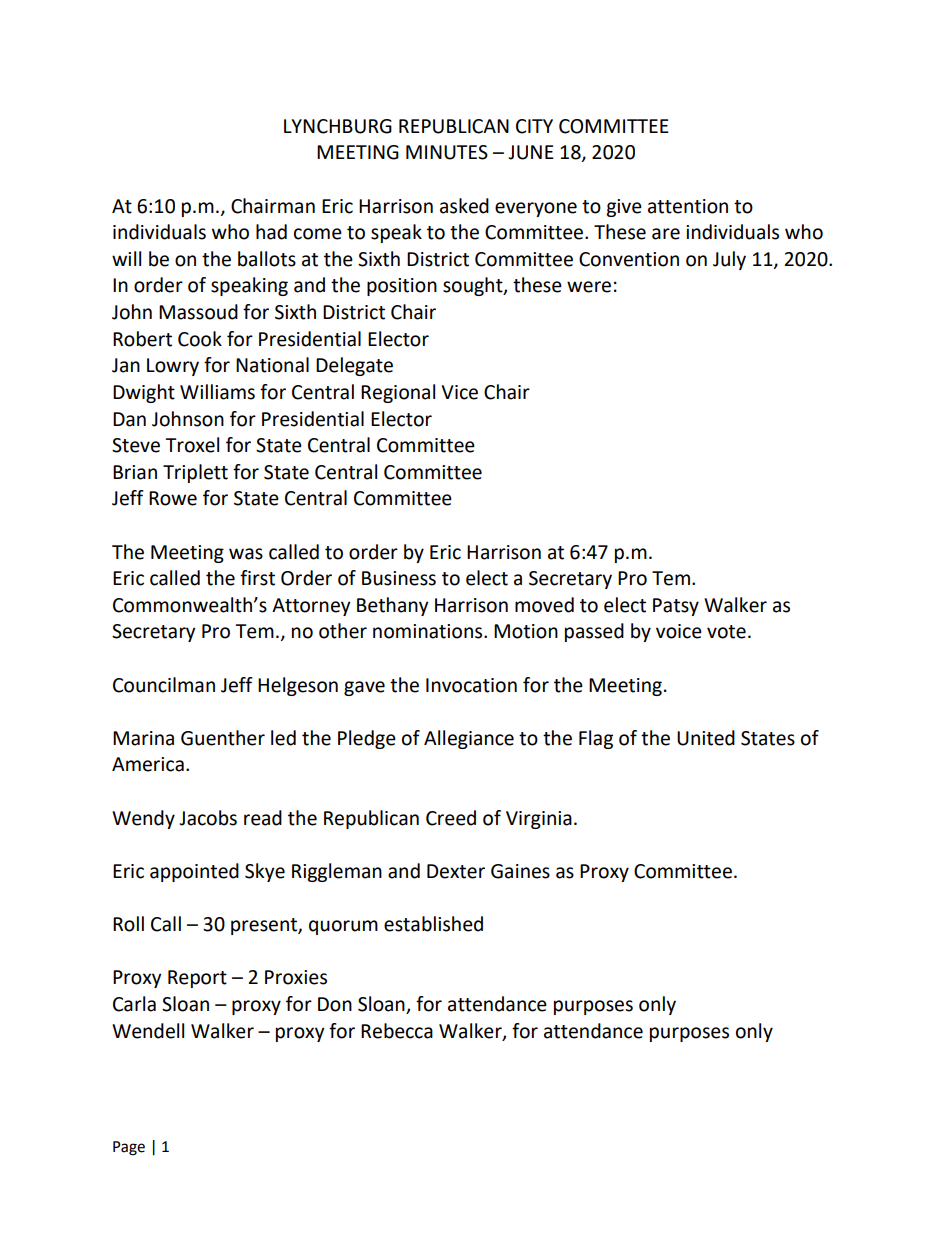  Describe the element at coordinates (679, 631) in the document. I see `voice` at that location.
